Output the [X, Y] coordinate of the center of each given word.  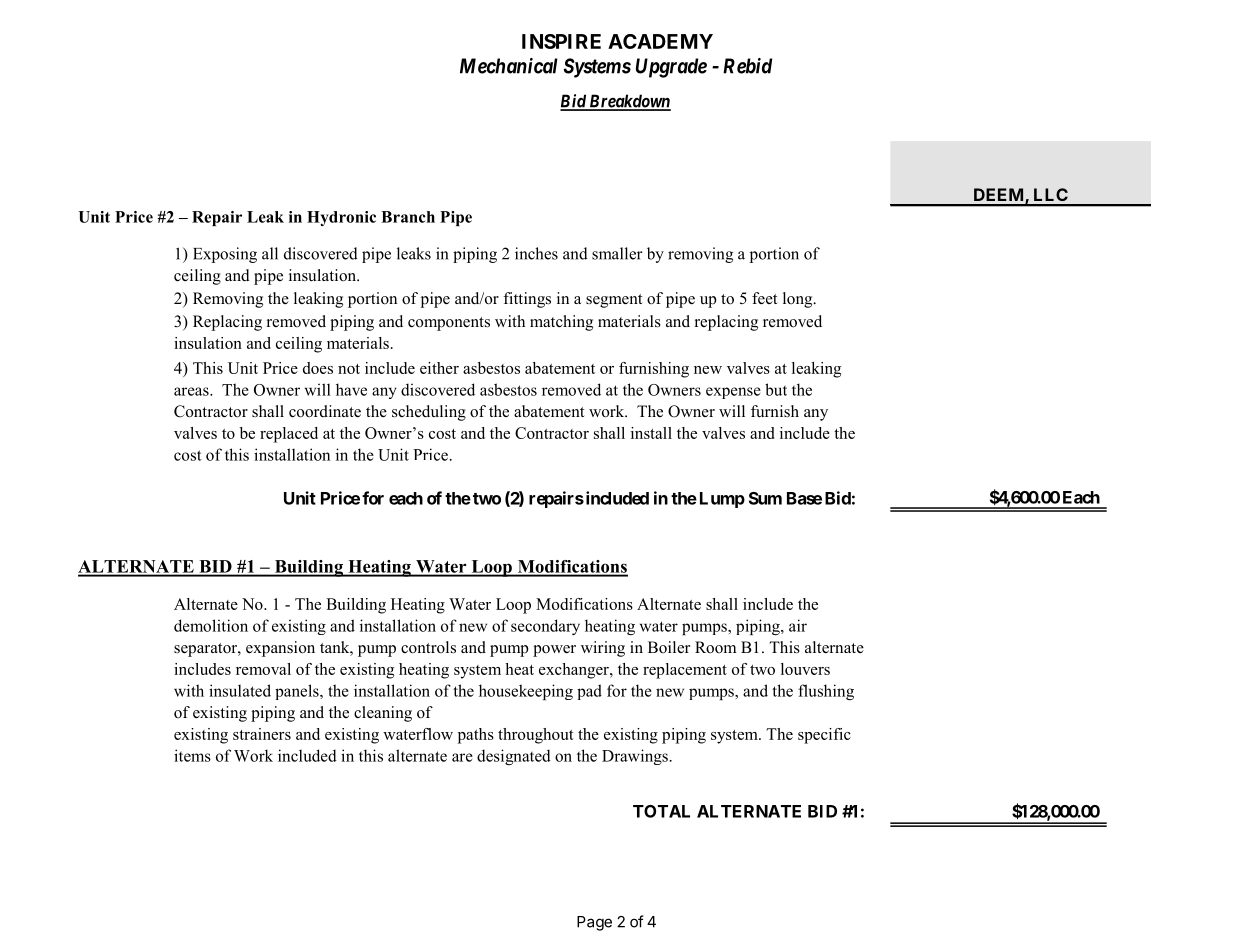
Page [594, 923]
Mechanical [509, 66]
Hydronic [341, 218]
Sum [765, 498]
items [192, 755]
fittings [527, 300]
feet [764, 298]
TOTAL [661, 811]
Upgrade [671, 68]
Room [715, 647]
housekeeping [526, 692]
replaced [289, 435]
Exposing [225, 255]
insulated [240, 690]
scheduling [429, 413]
